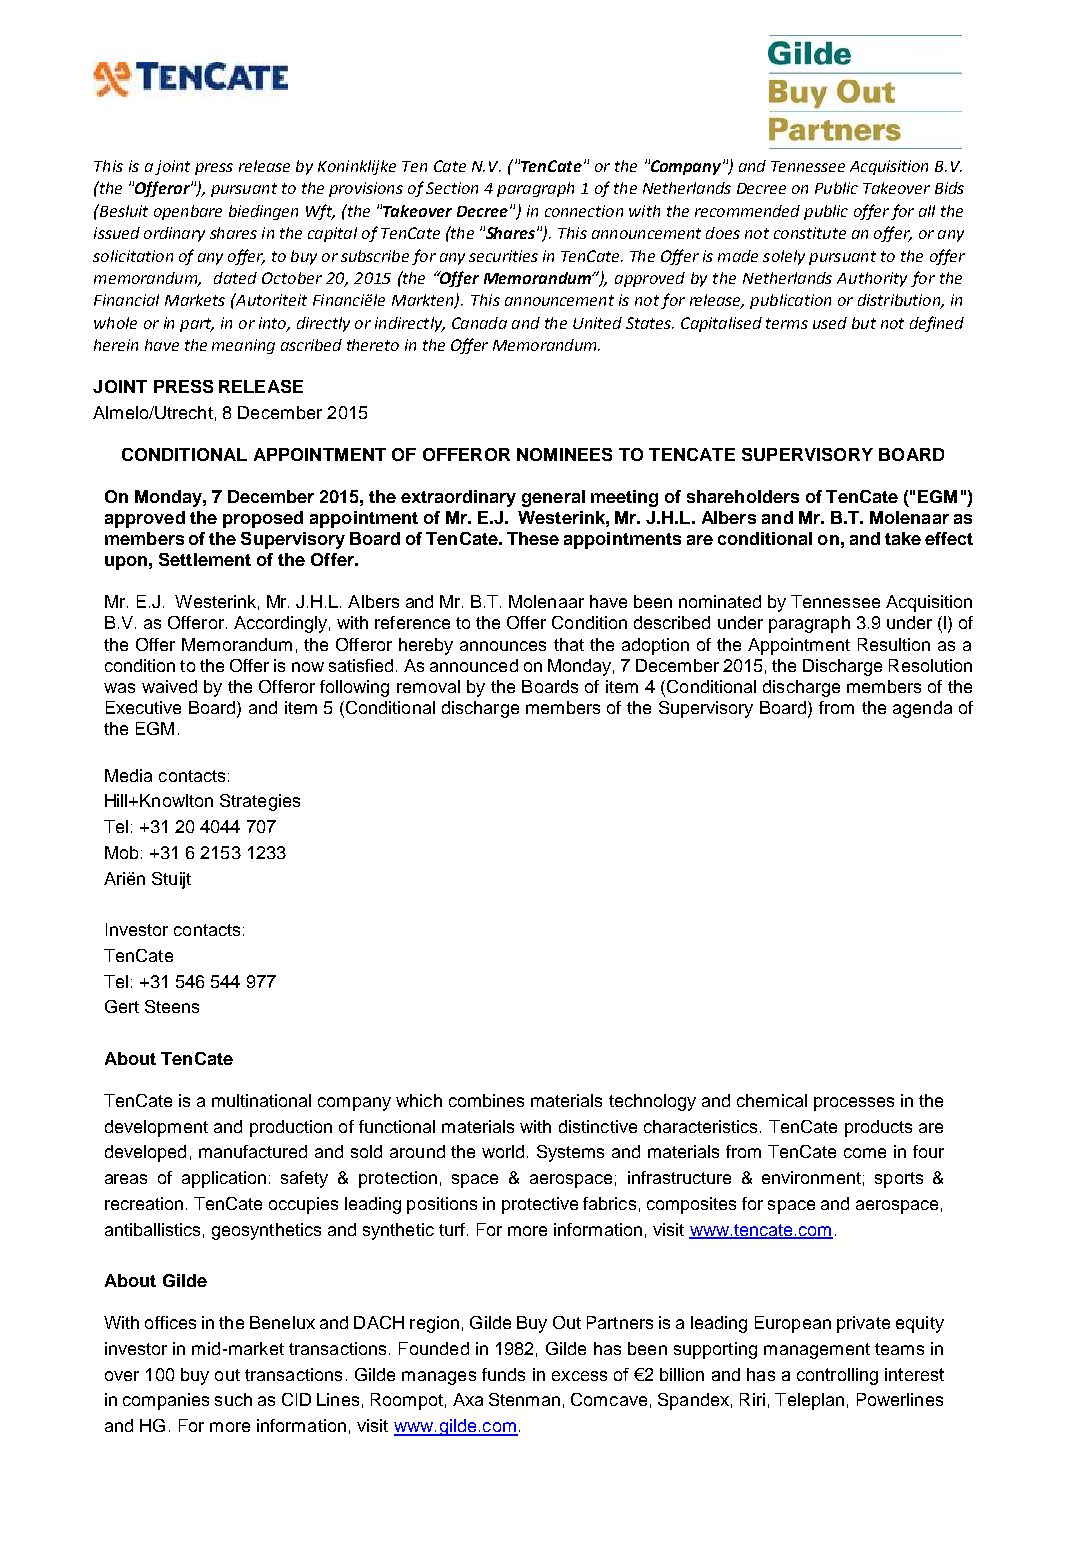 Image resolution: width=1092 pixels, height=1544 pixels. I want to click on constitute, so click(810, 233).
